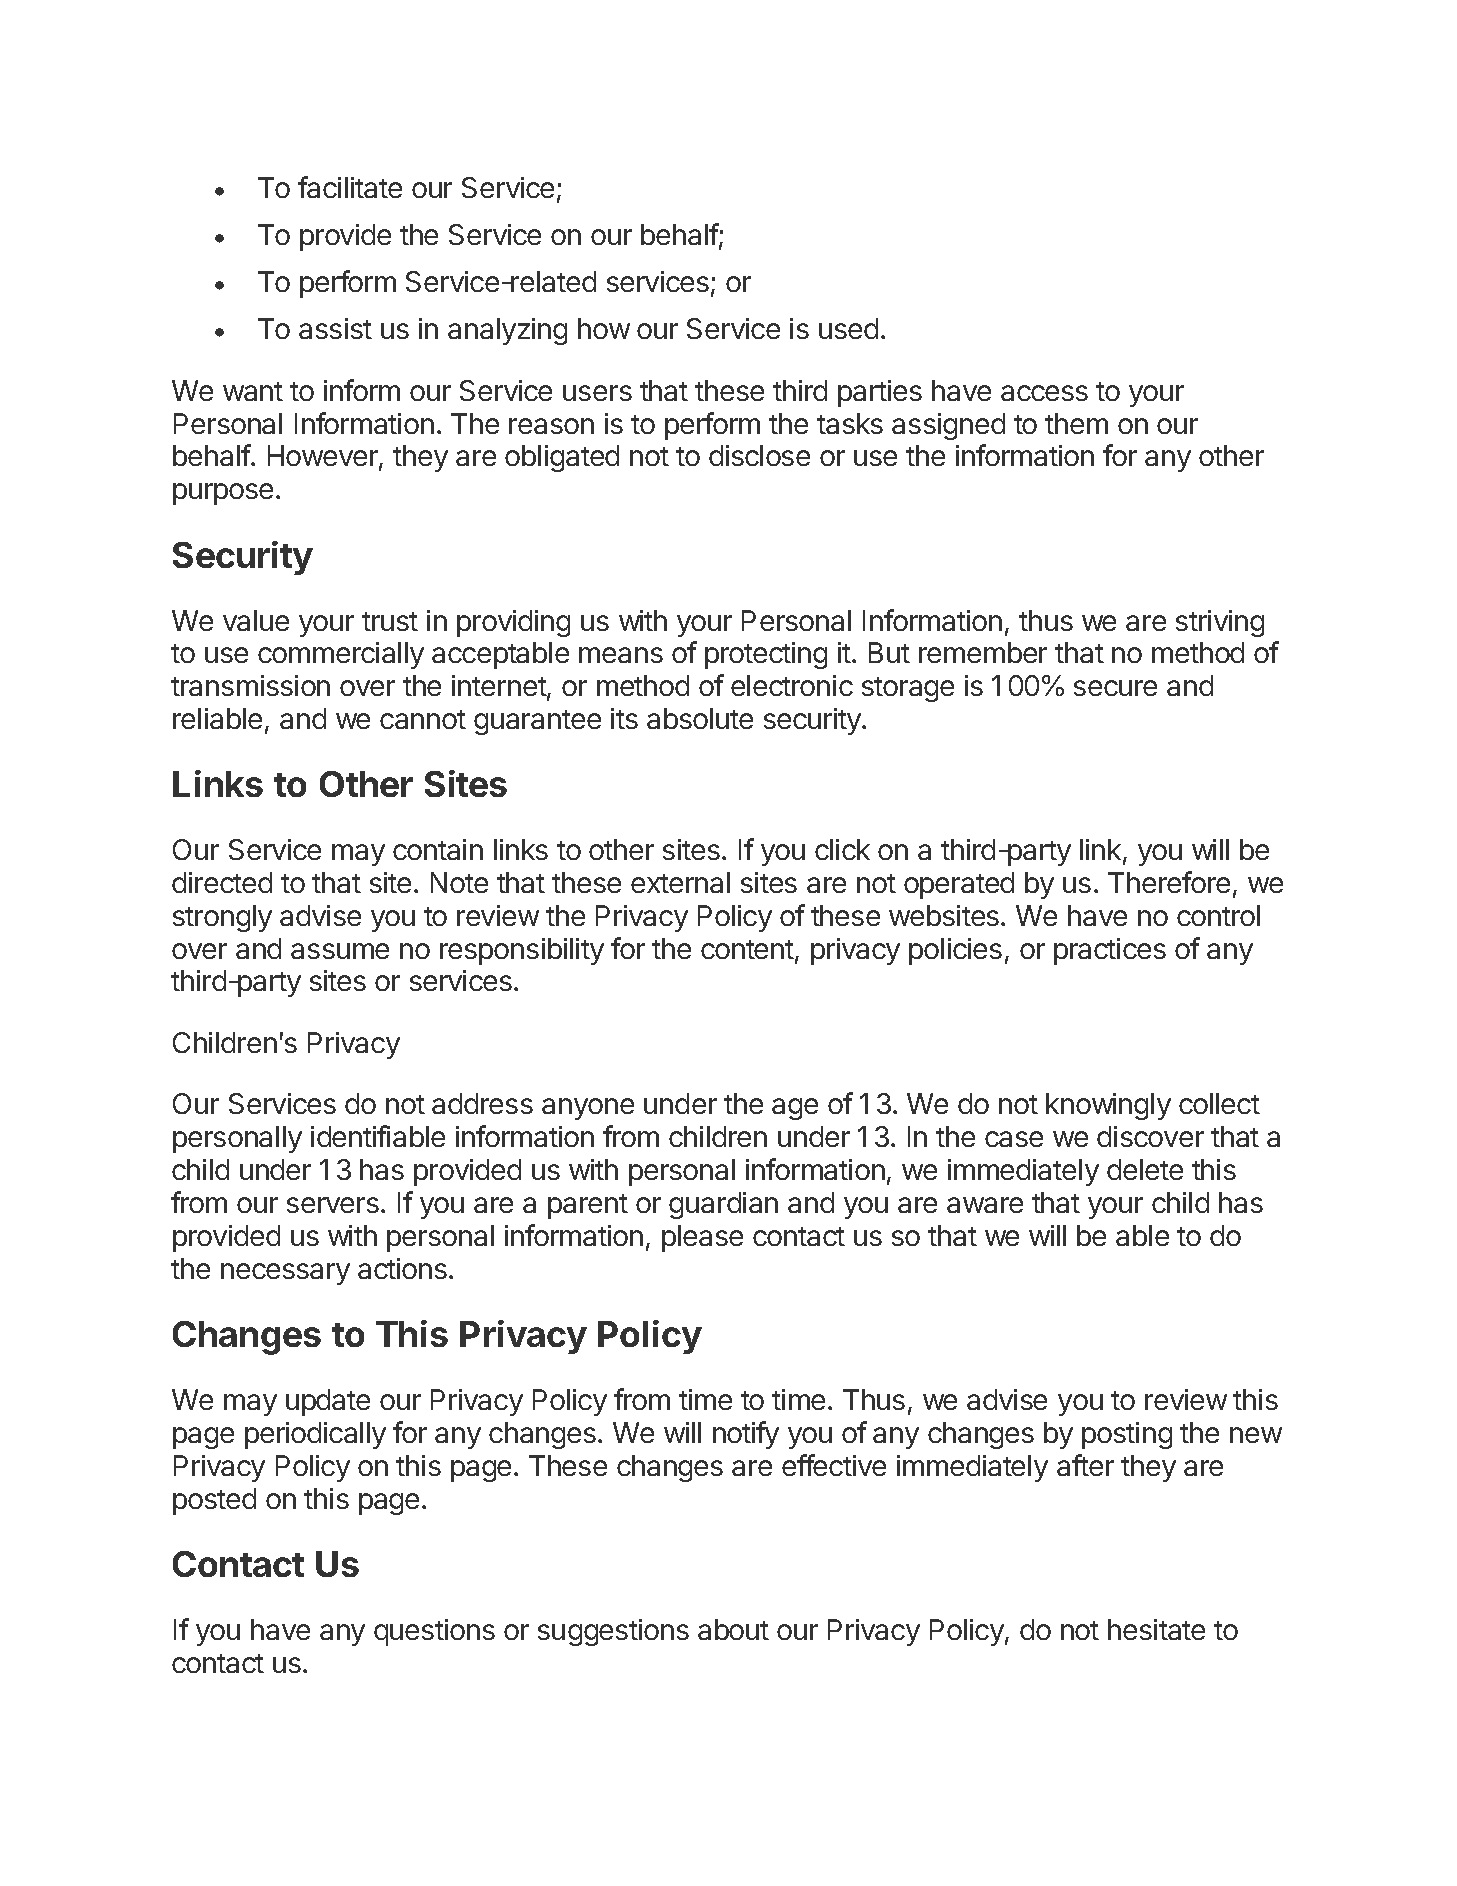 The image size is (1457, 1886). Describe the element at coordinates (350, 187) in the screenshot. I see `facilitate` at that location.
